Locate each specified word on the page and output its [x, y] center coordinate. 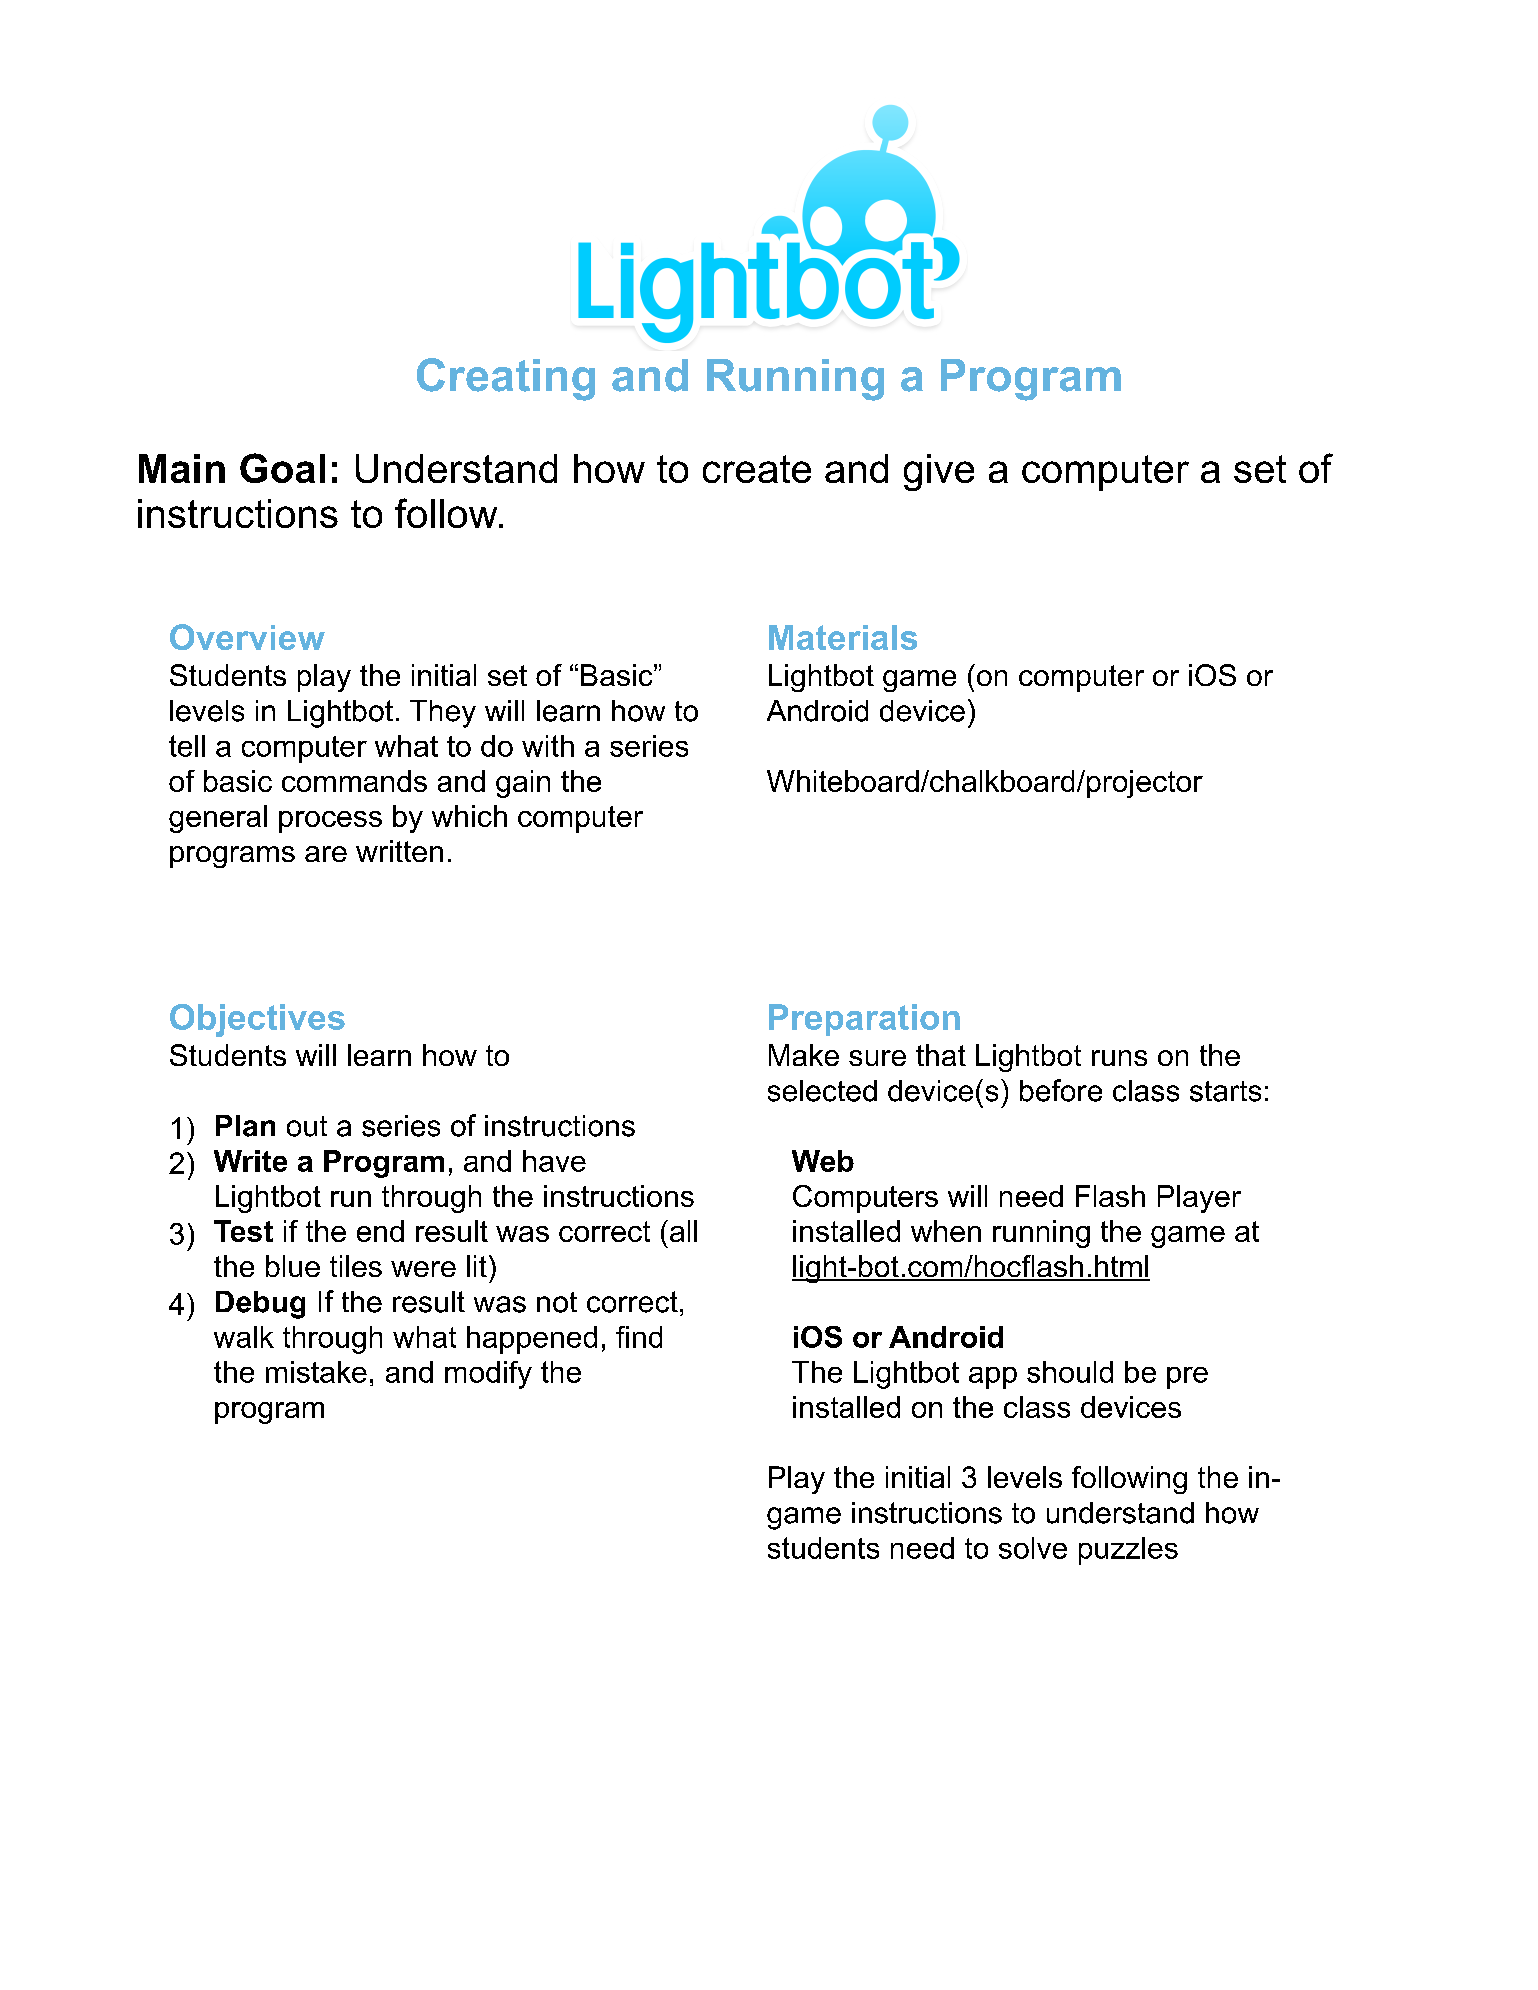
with [548, 746]
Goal [282, 468]
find [639, 1337]
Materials [843, 637]
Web [823, 1161]
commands [354, 781]
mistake [316, 1372]
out [307, 1126]
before [1061, 1090]
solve [1033, 1548]
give [939, 472]
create [757, 469]
